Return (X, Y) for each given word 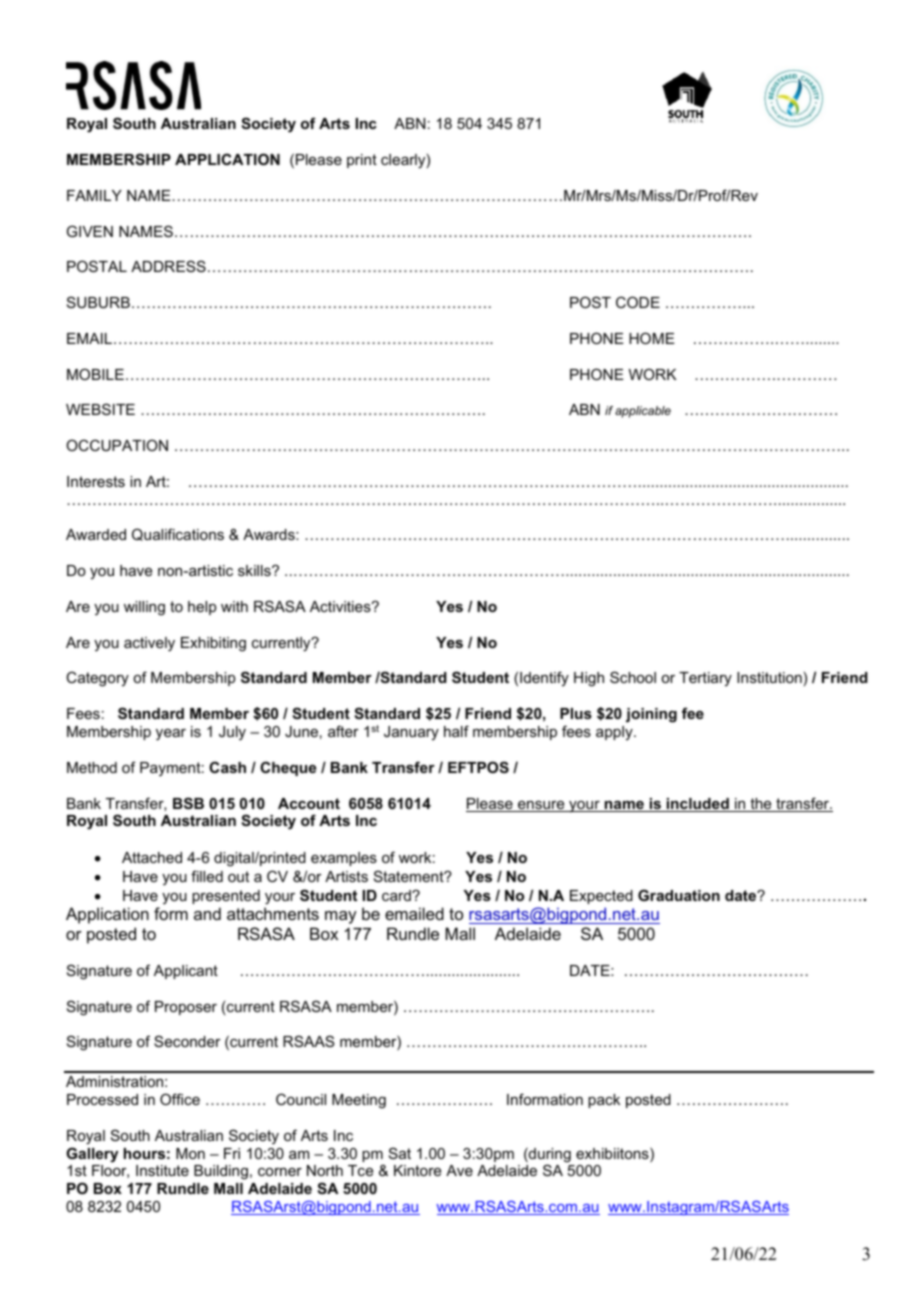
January (411, 733)
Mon (190, 1153)
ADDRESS (168, 266)
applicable (643, 412)
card (397, 895)
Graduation (679, 895)
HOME (652, 338)
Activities (341, 606)
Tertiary (705, 679)
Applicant (186, 972)
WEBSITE (100, 409)
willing (144, 608)
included (698, 805)
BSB (188, 803)
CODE (638, 302)
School (633, 677)
